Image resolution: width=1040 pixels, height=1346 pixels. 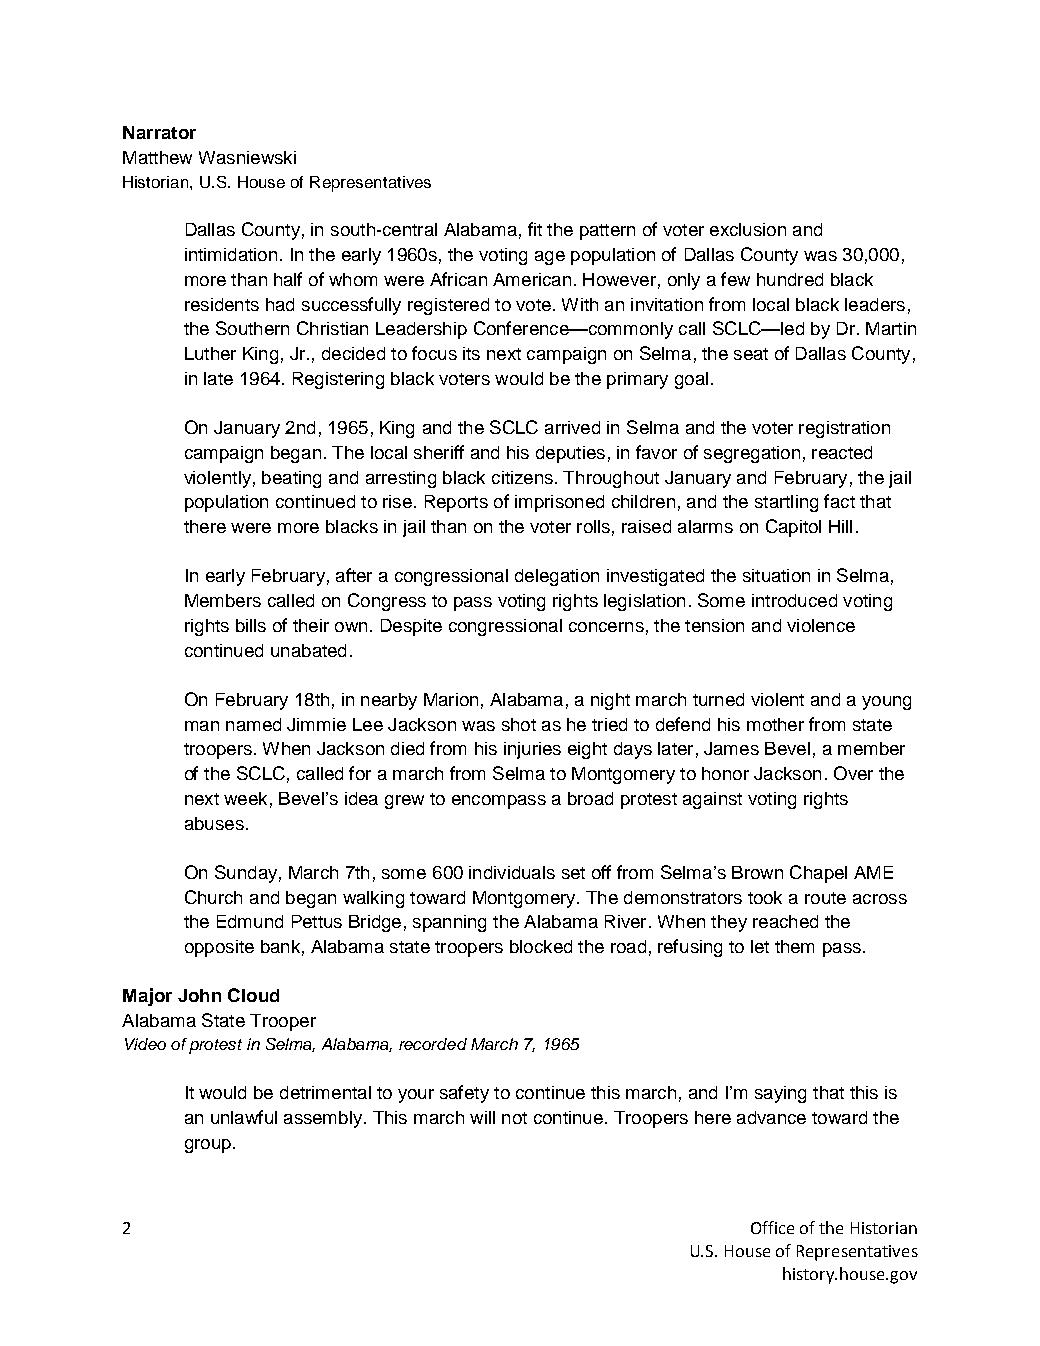 I want to click on Matthew, so click(x=157, y=157).
